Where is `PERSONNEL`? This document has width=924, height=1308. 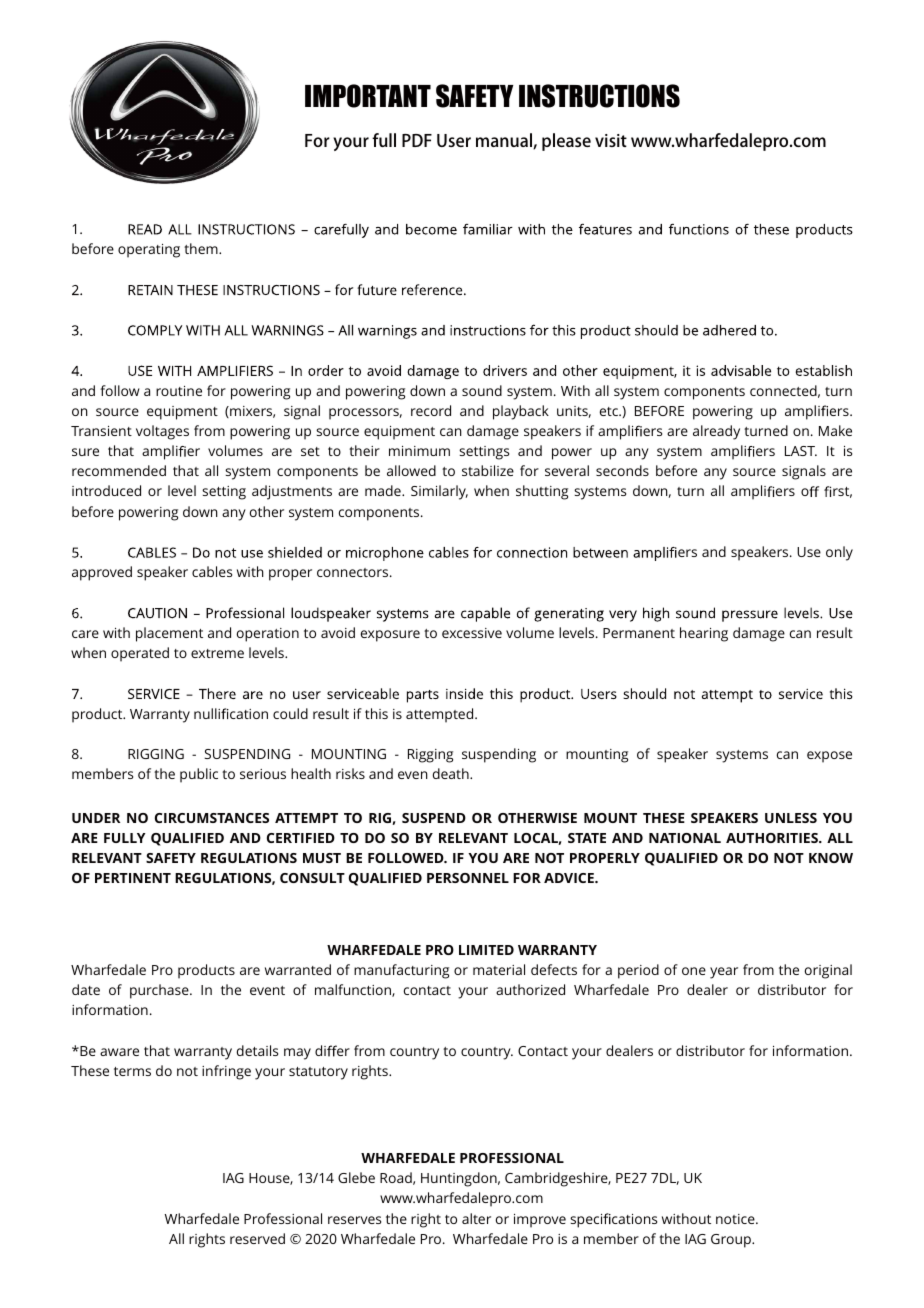
PERSONNEL is located at coordinates (468, 878).
